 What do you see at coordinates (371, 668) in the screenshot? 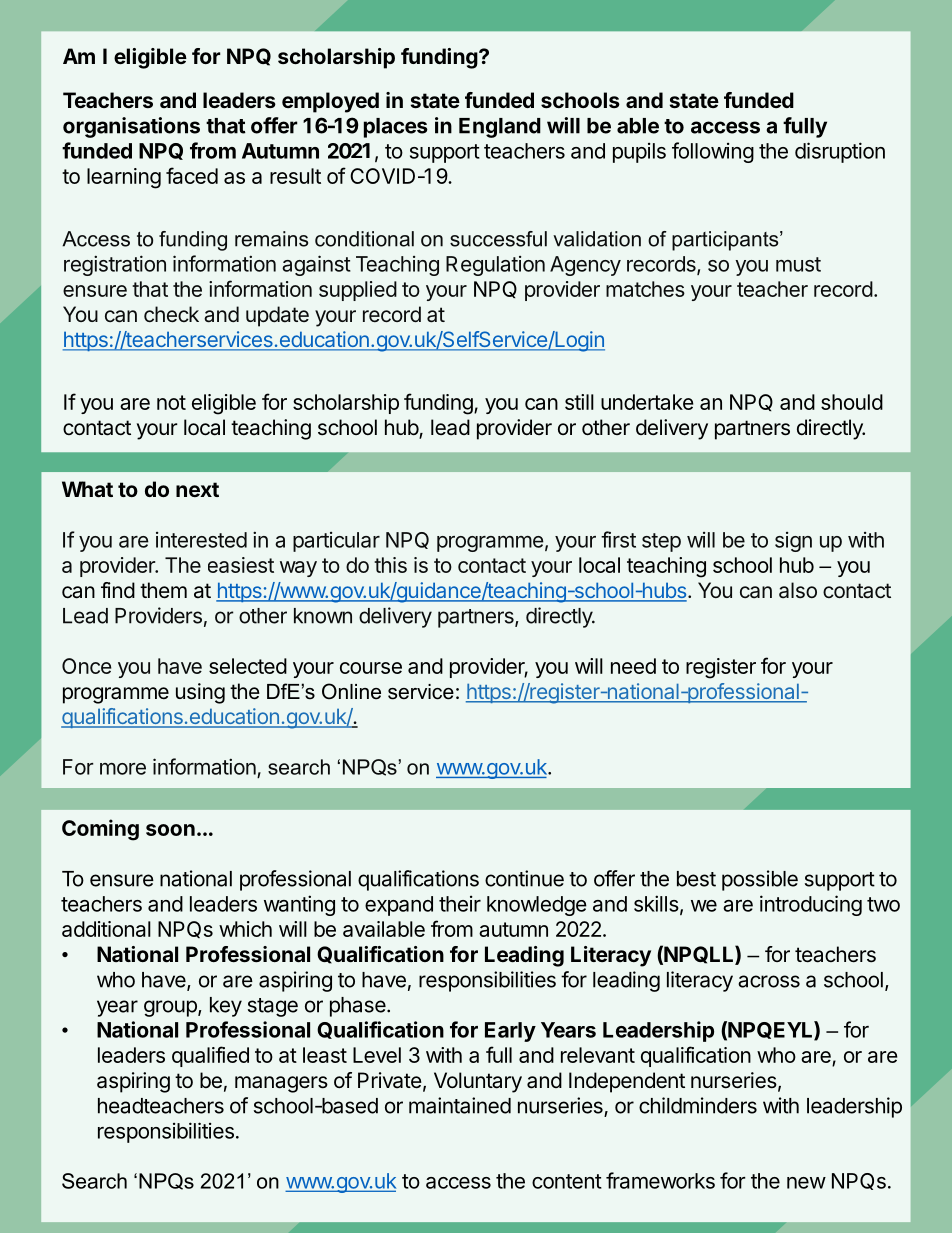
I see `course` at bounding box center [371, 668].
